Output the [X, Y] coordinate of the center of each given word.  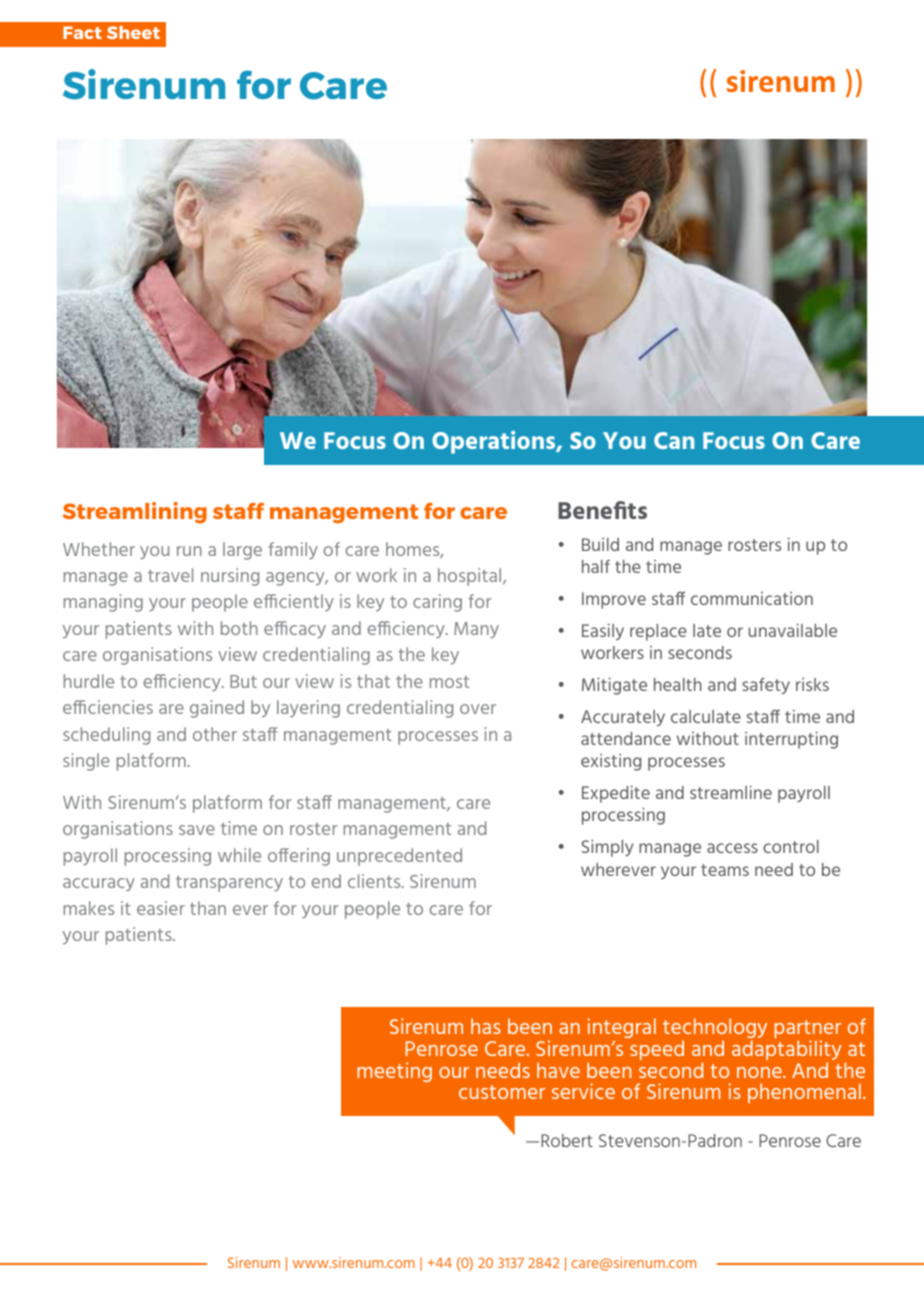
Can [674, 440]
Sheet [133, 32]
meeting [394, 1072]
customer [502, 1092]
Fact [82, 32]
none [760, 1072]
